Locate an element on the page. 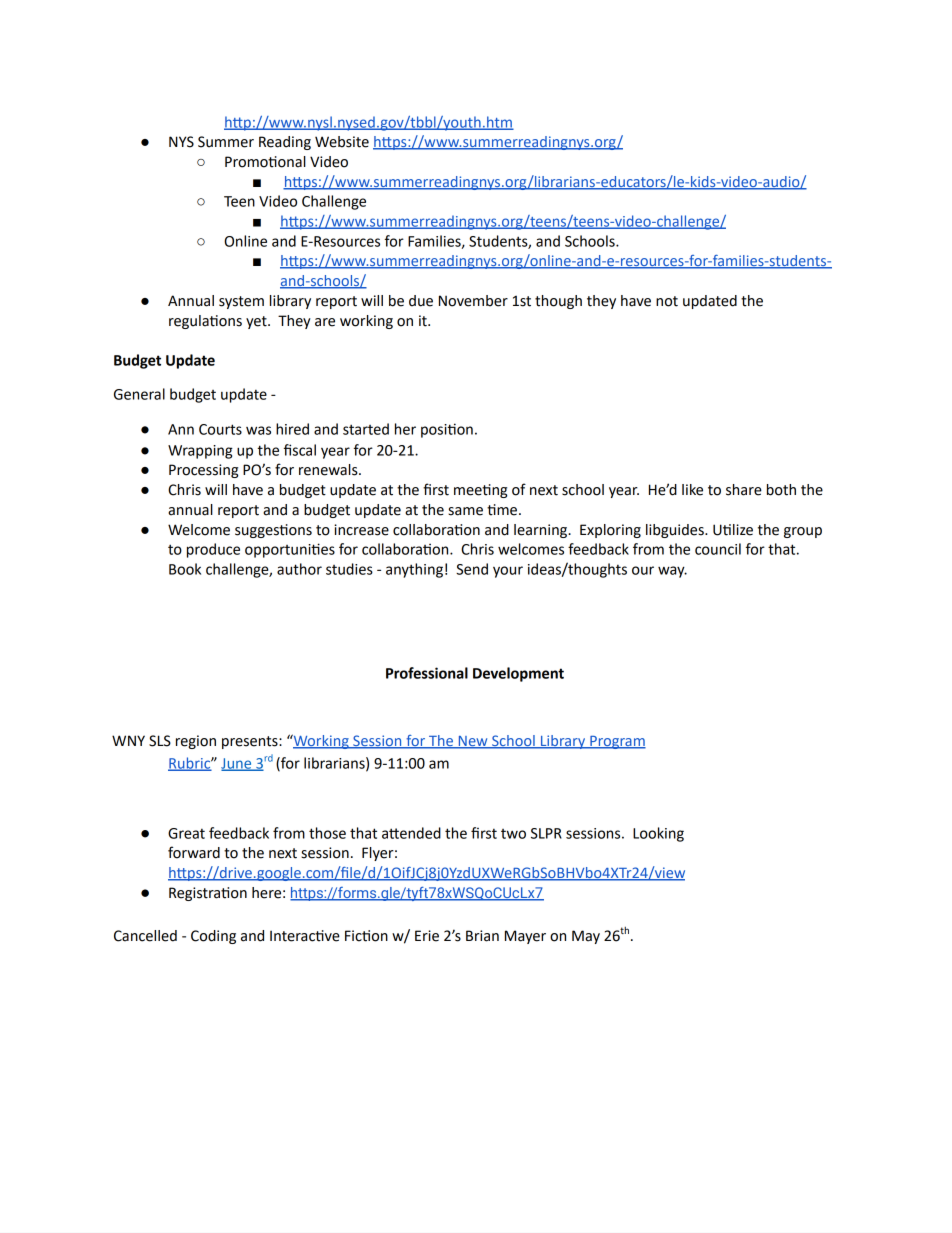  Website is located at coordinates (342, 142).
